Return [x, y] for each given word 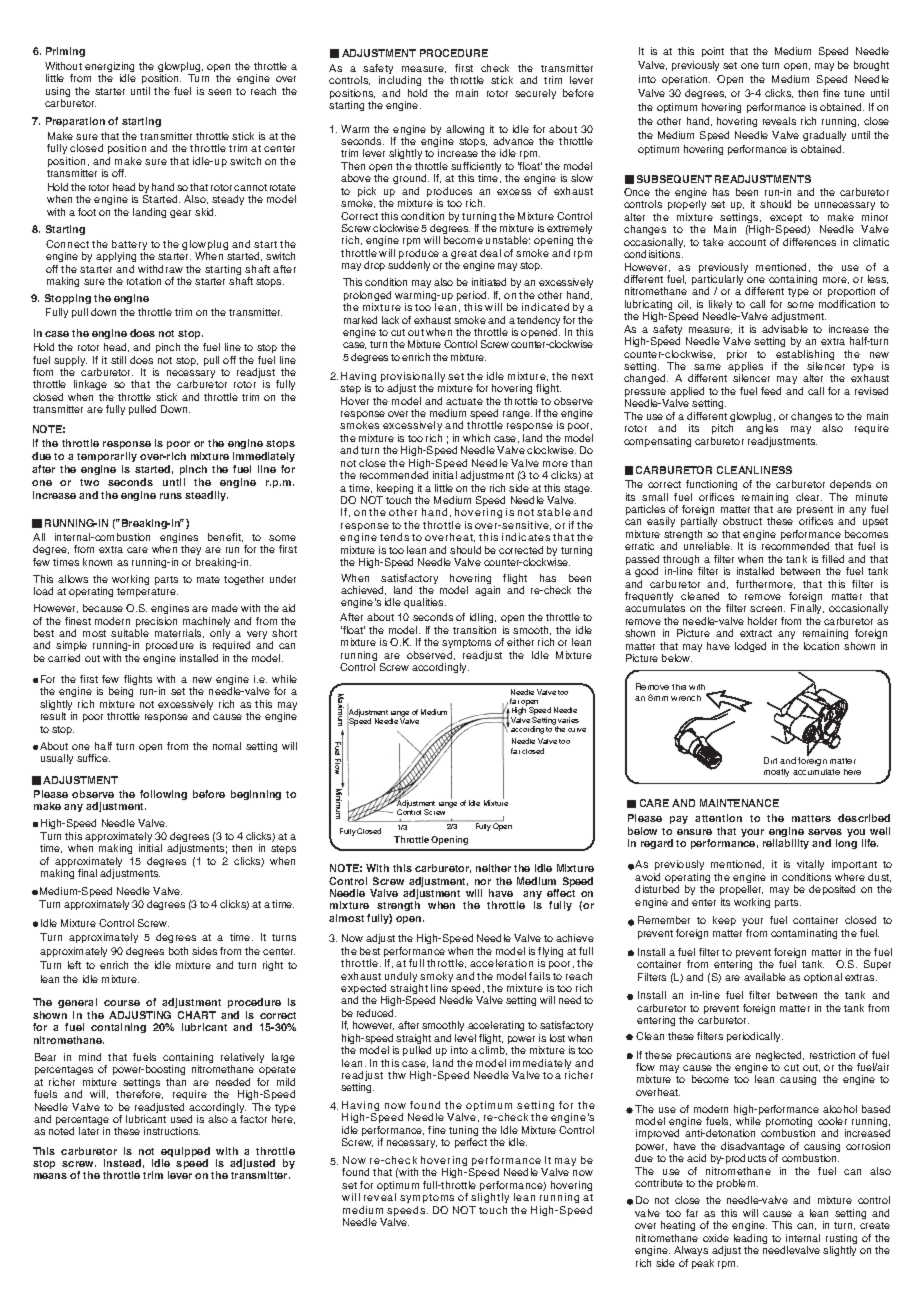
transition [474, 630]
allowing [465, 130]
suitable [130, 633]
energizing [109, 68]
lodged [750, 647]
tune [854, 93]
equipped [184, 1153]
